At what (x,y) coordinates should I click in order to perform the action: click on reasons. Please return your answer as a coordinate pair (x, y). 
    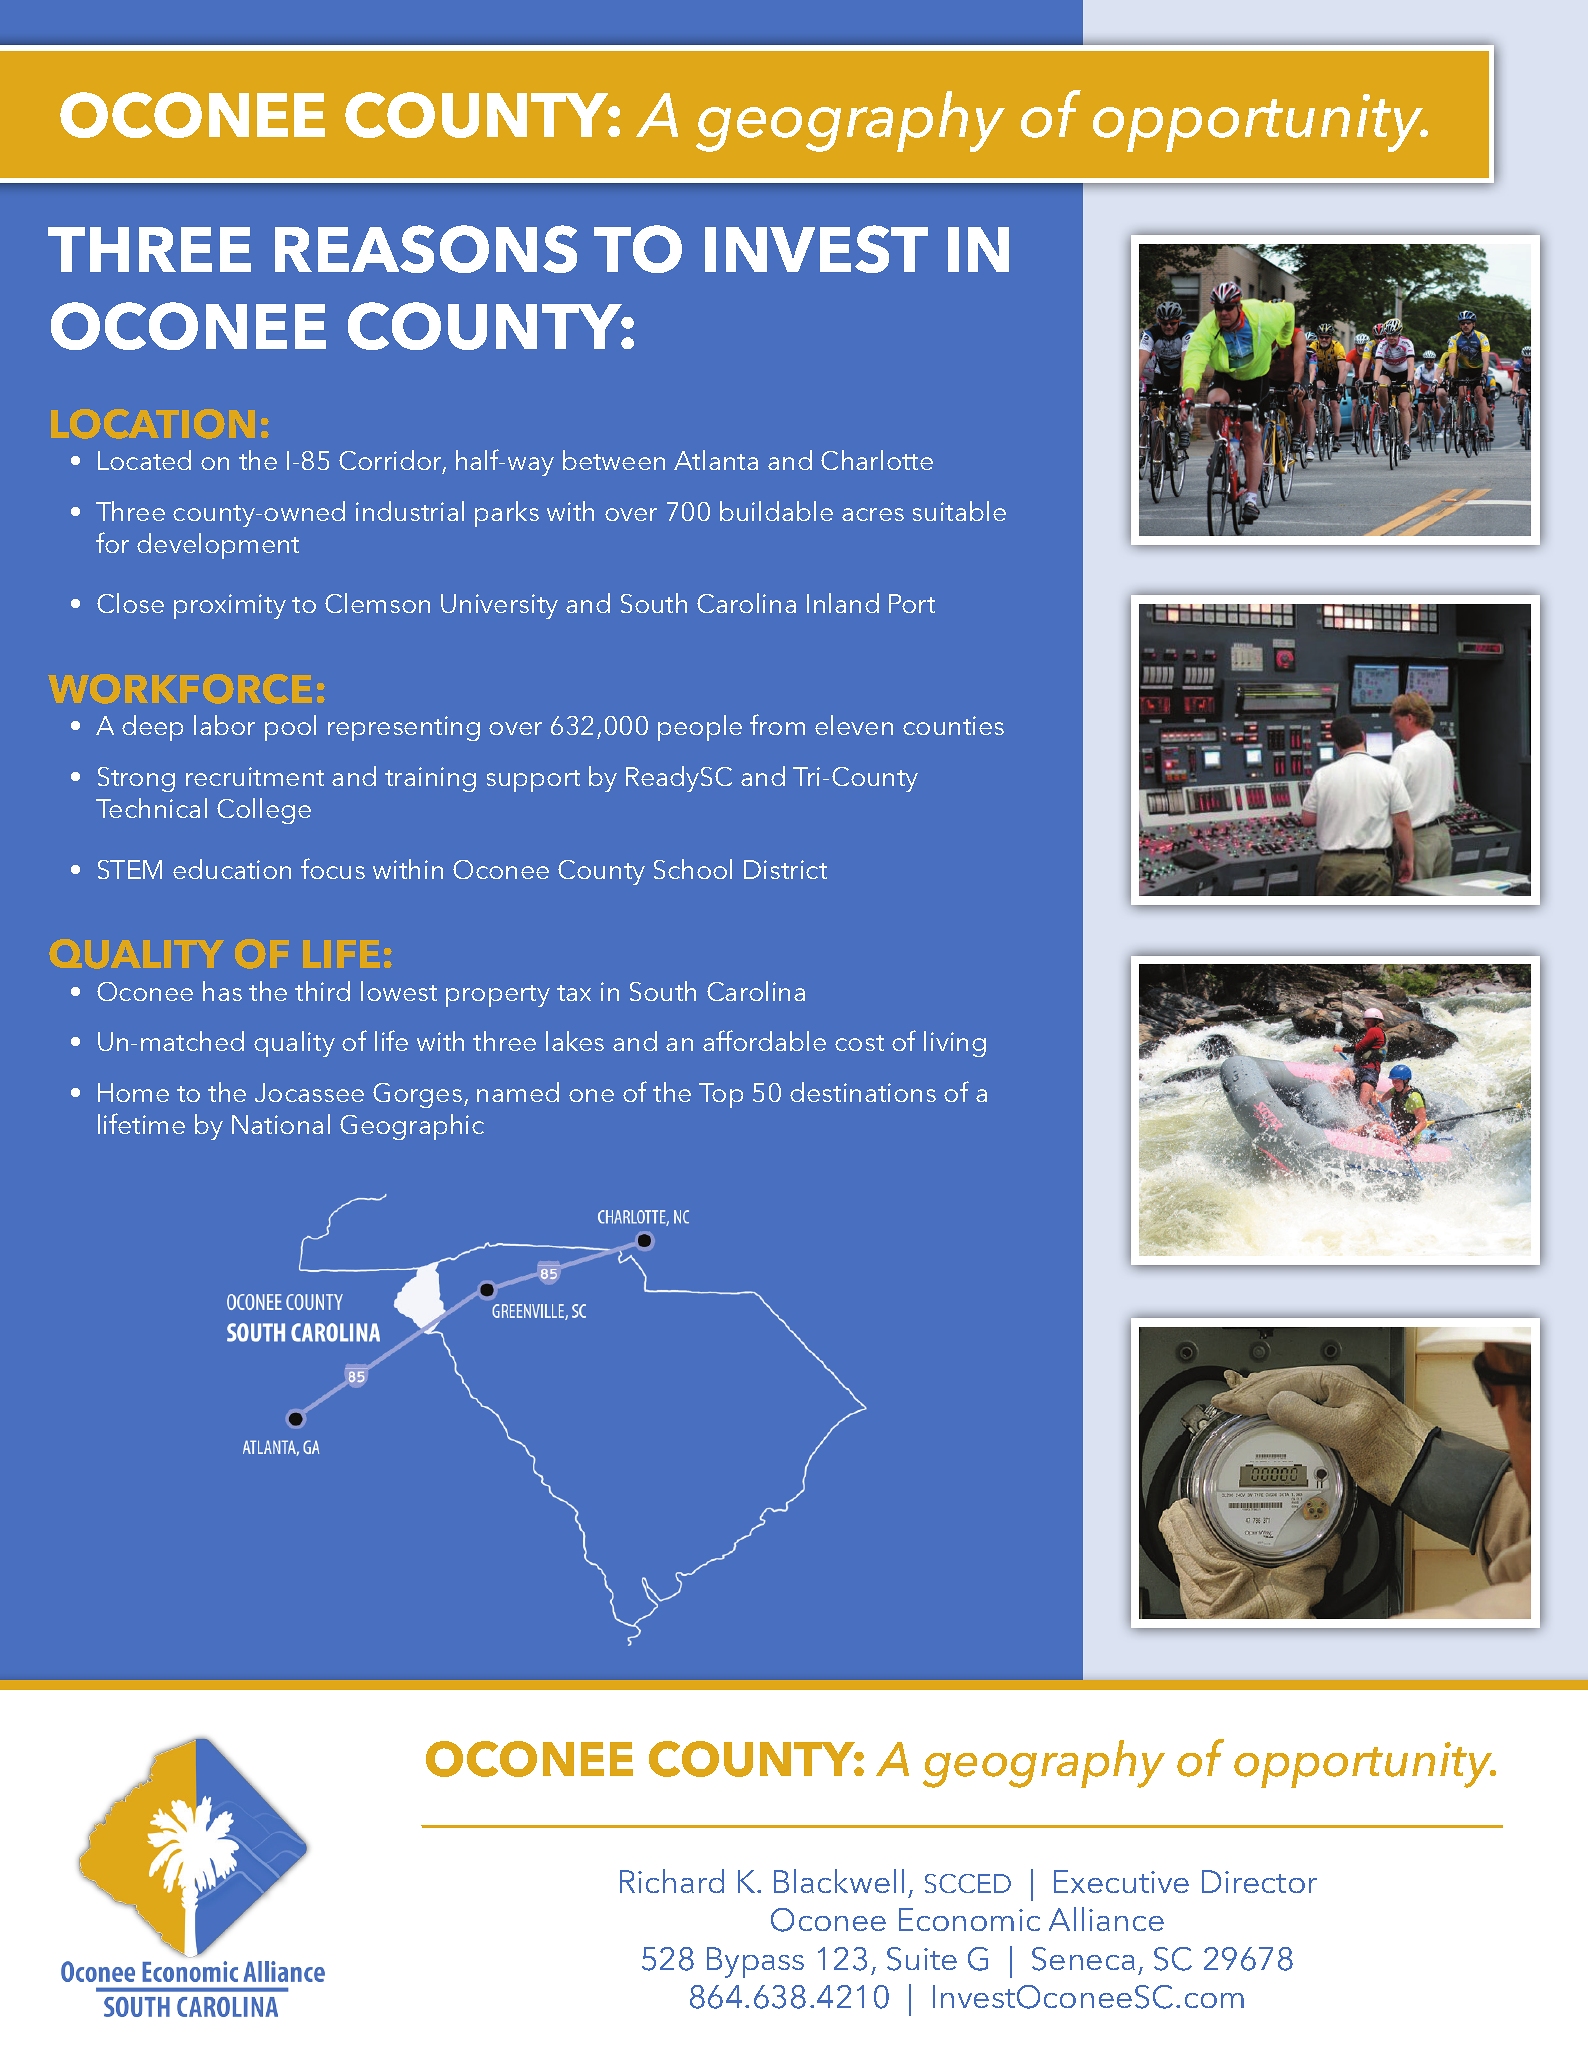
    Looking at the image, I should click on (426, 249).
